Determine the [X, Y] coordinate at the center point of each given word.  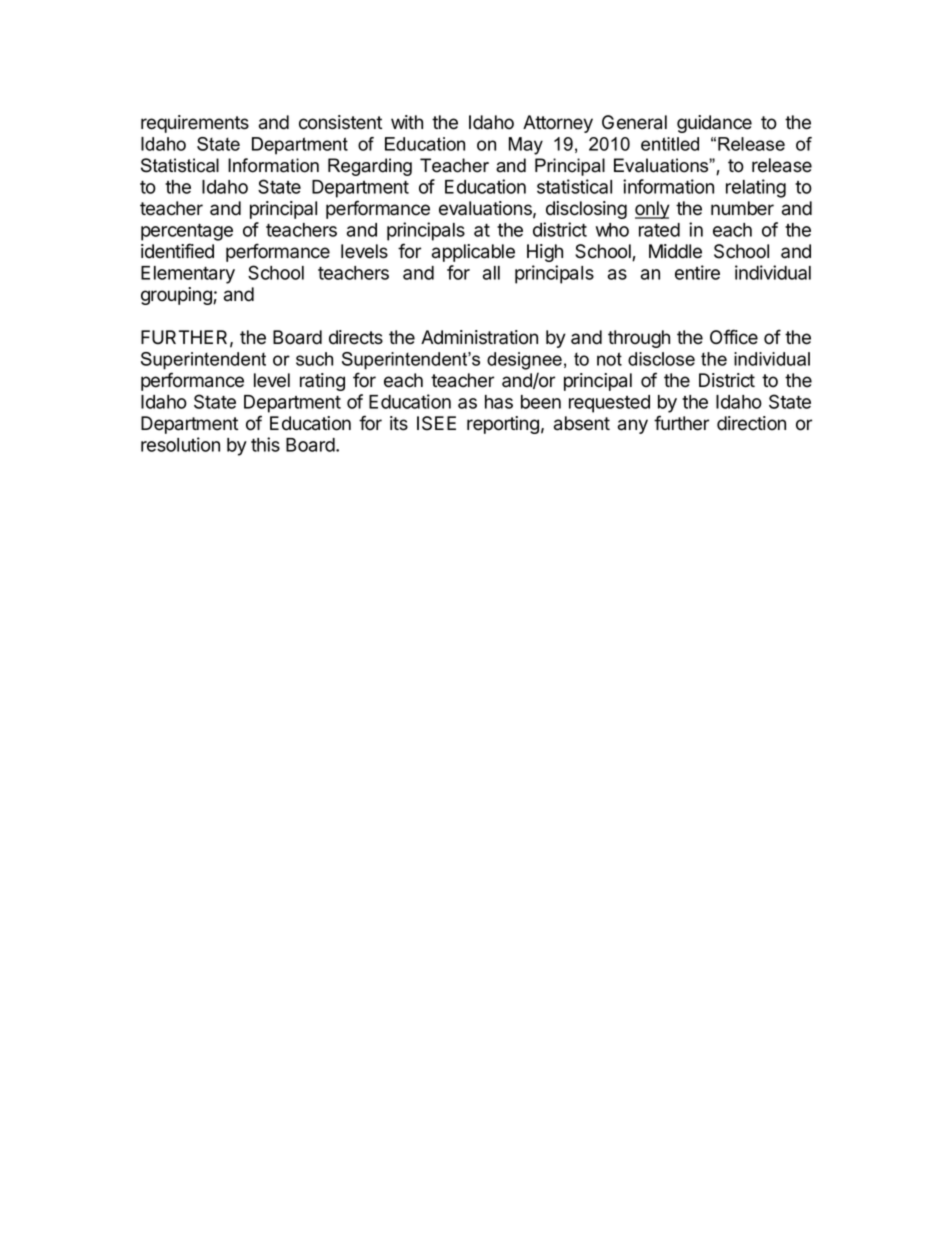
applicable [473, 253]
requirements [195, 124]
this [265, 444]
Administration [479, 337]
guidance [714, 124]
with [407, 122]
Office [734, 337]
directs [356, 337]
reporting [503, 425]
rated [659, 230]
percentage [187, 232]
